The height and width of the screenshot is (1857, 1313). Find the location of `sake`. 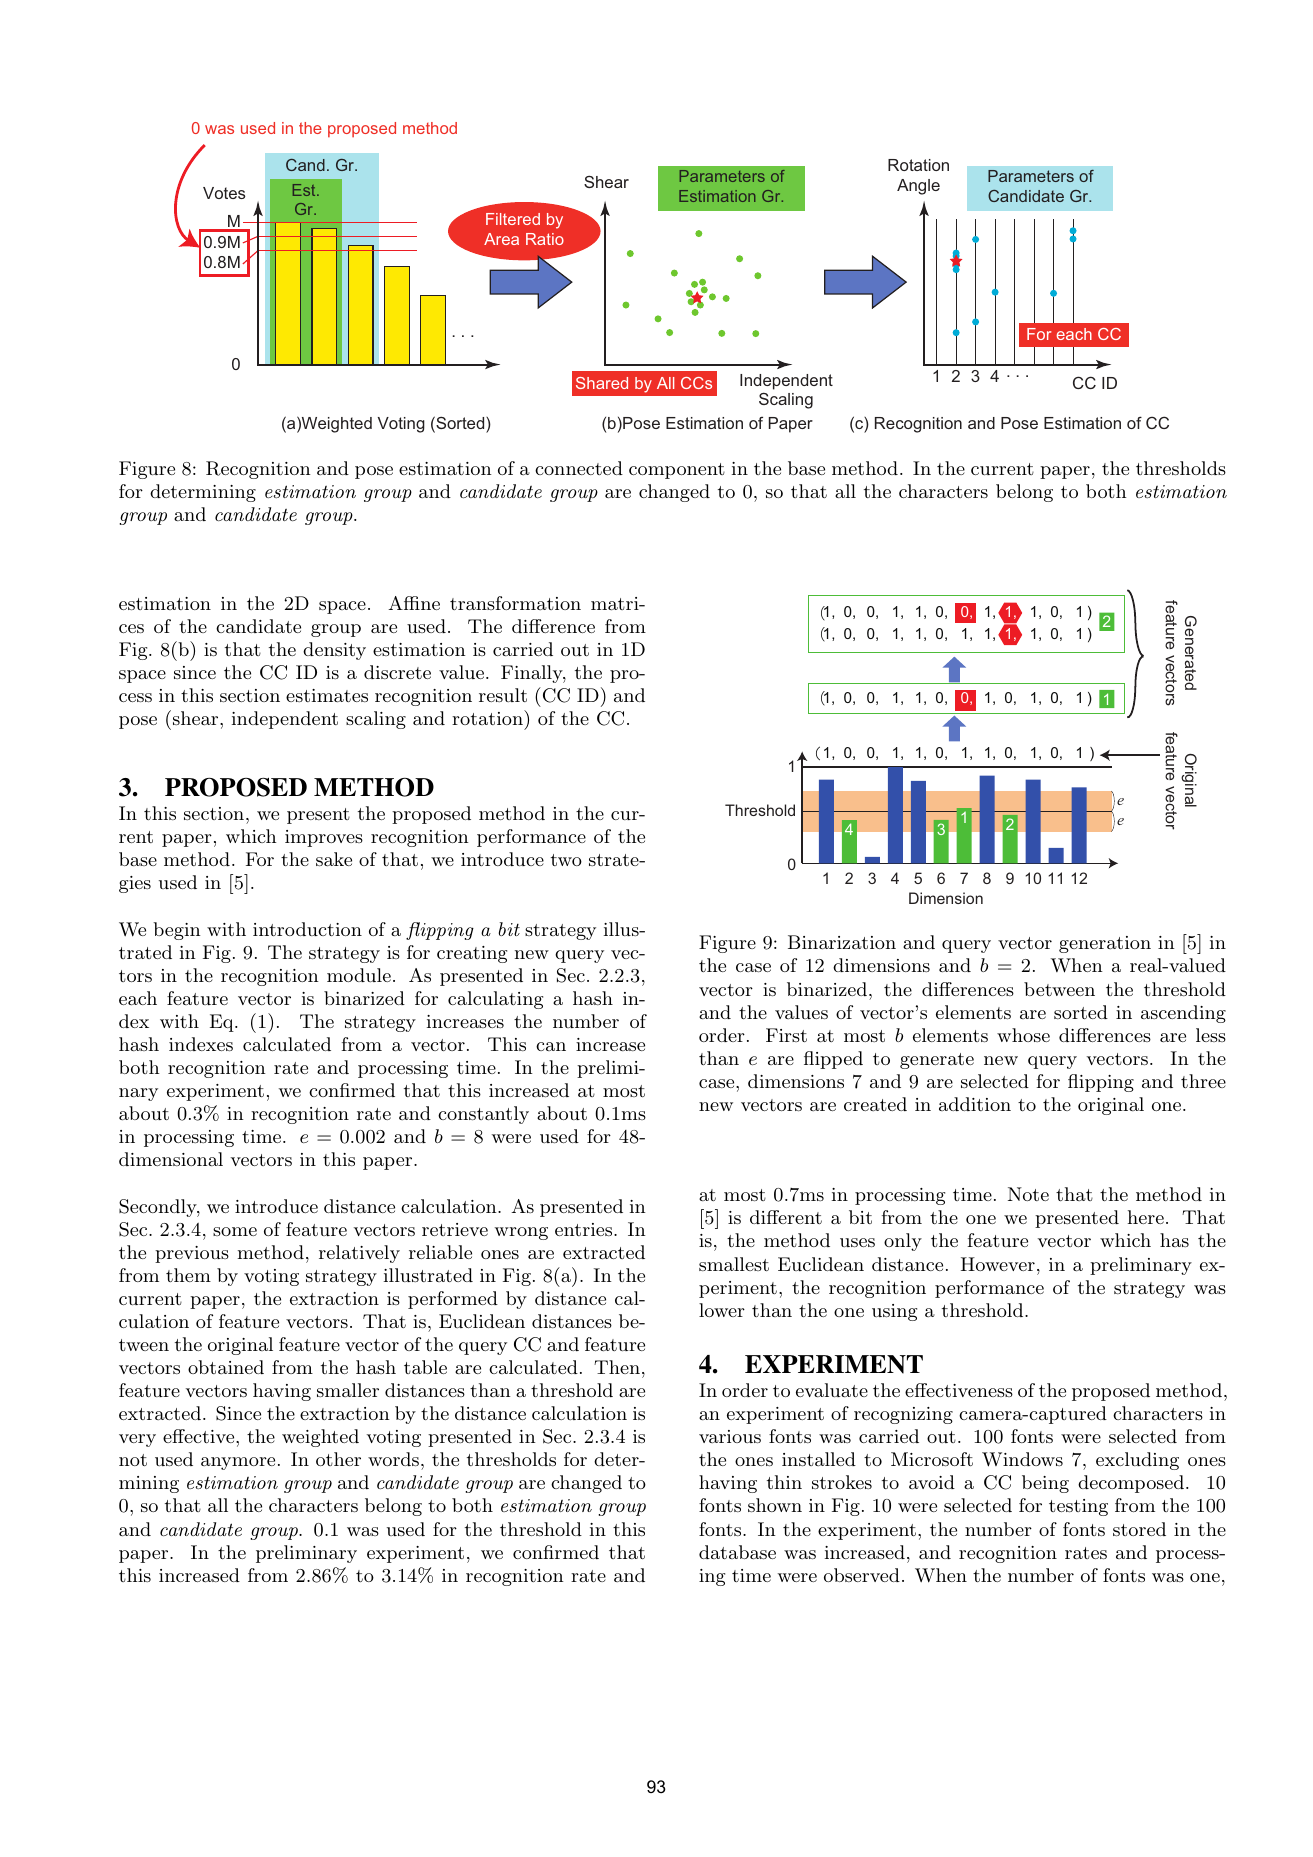

sake is located at coordinates (334, 859).
